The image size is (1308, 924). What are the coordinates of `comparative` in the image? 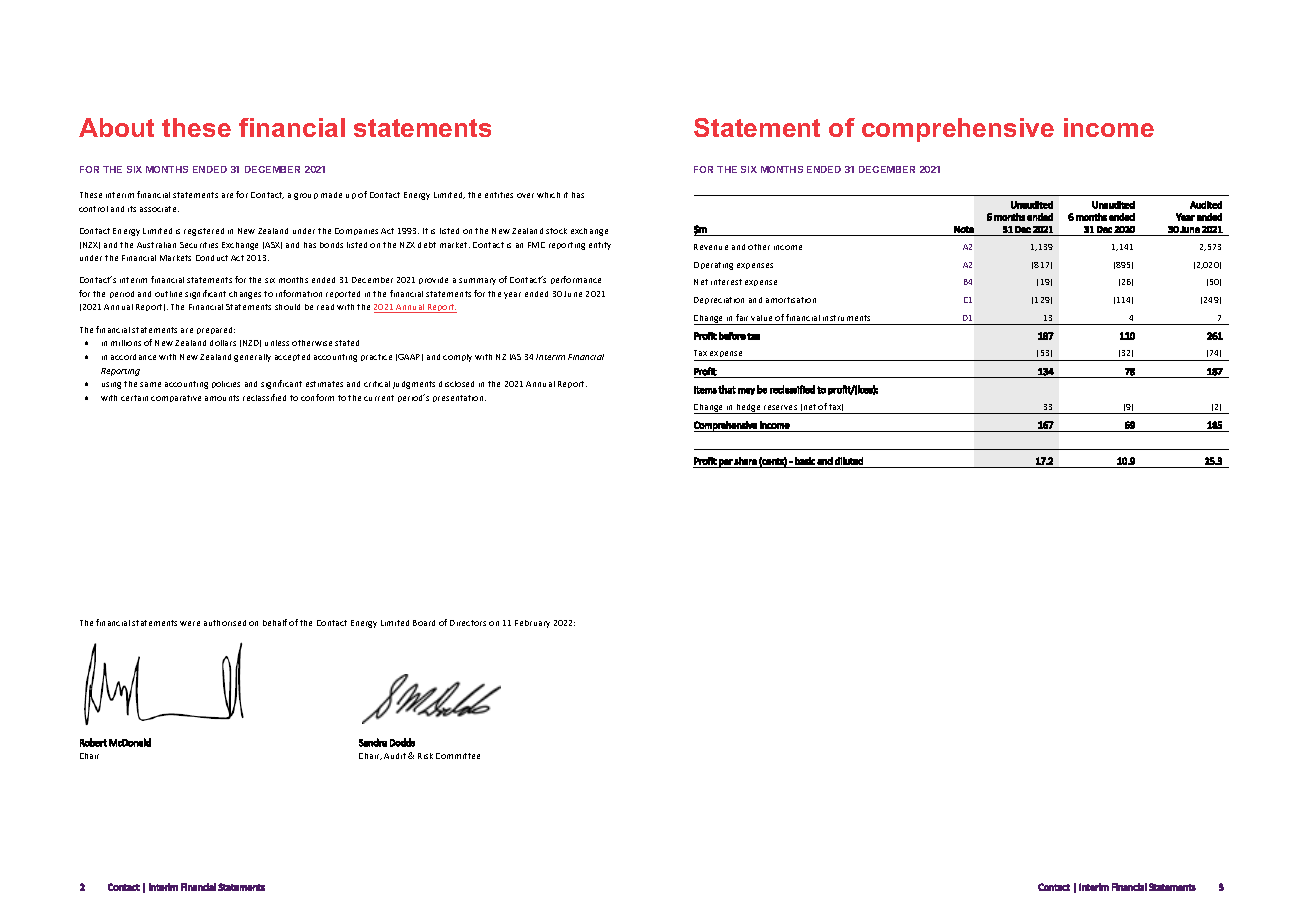 It's located at (176, 398).
